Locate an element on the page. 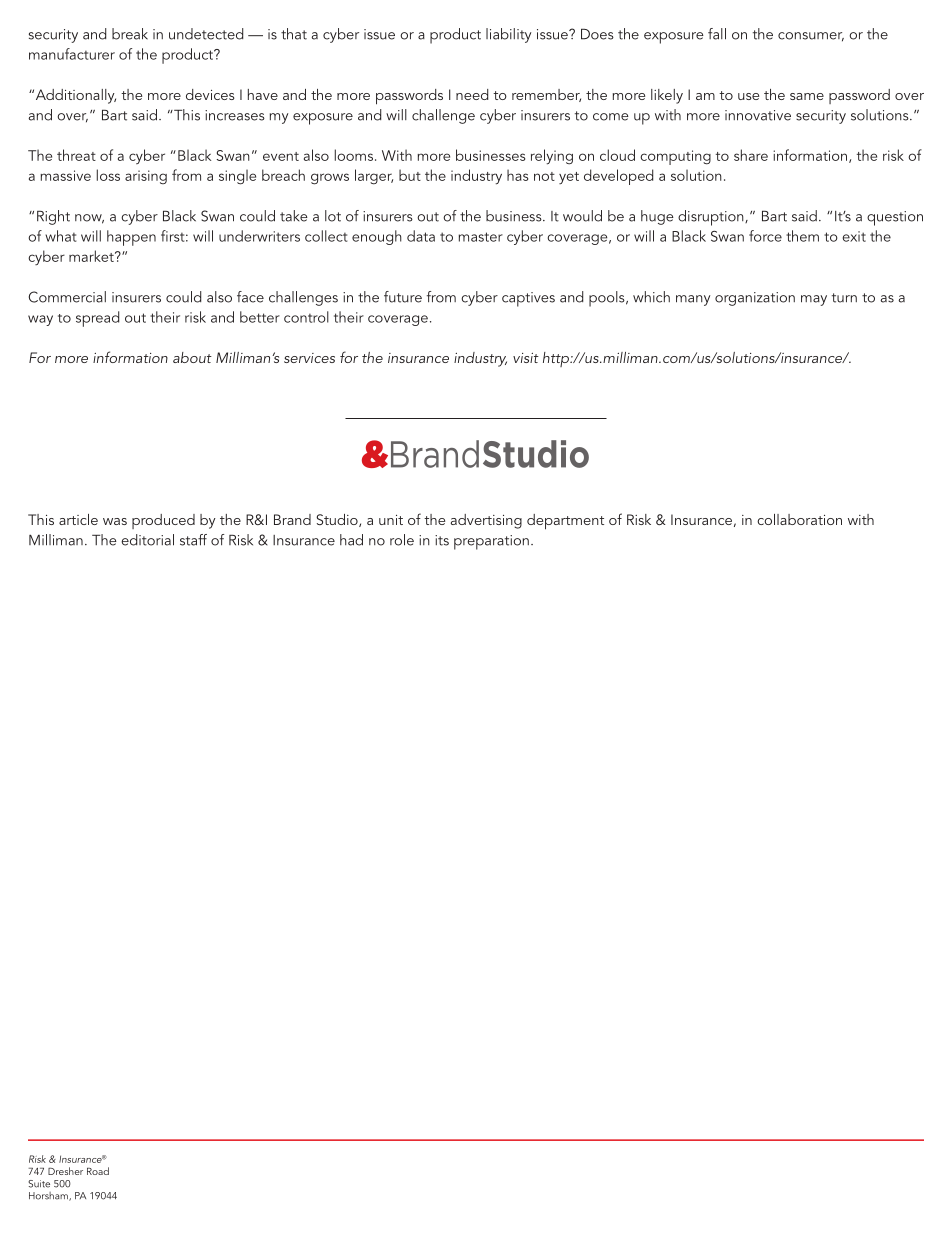 The width and height of the document is (952, 1233). need is located at coordinates (472, 94).
